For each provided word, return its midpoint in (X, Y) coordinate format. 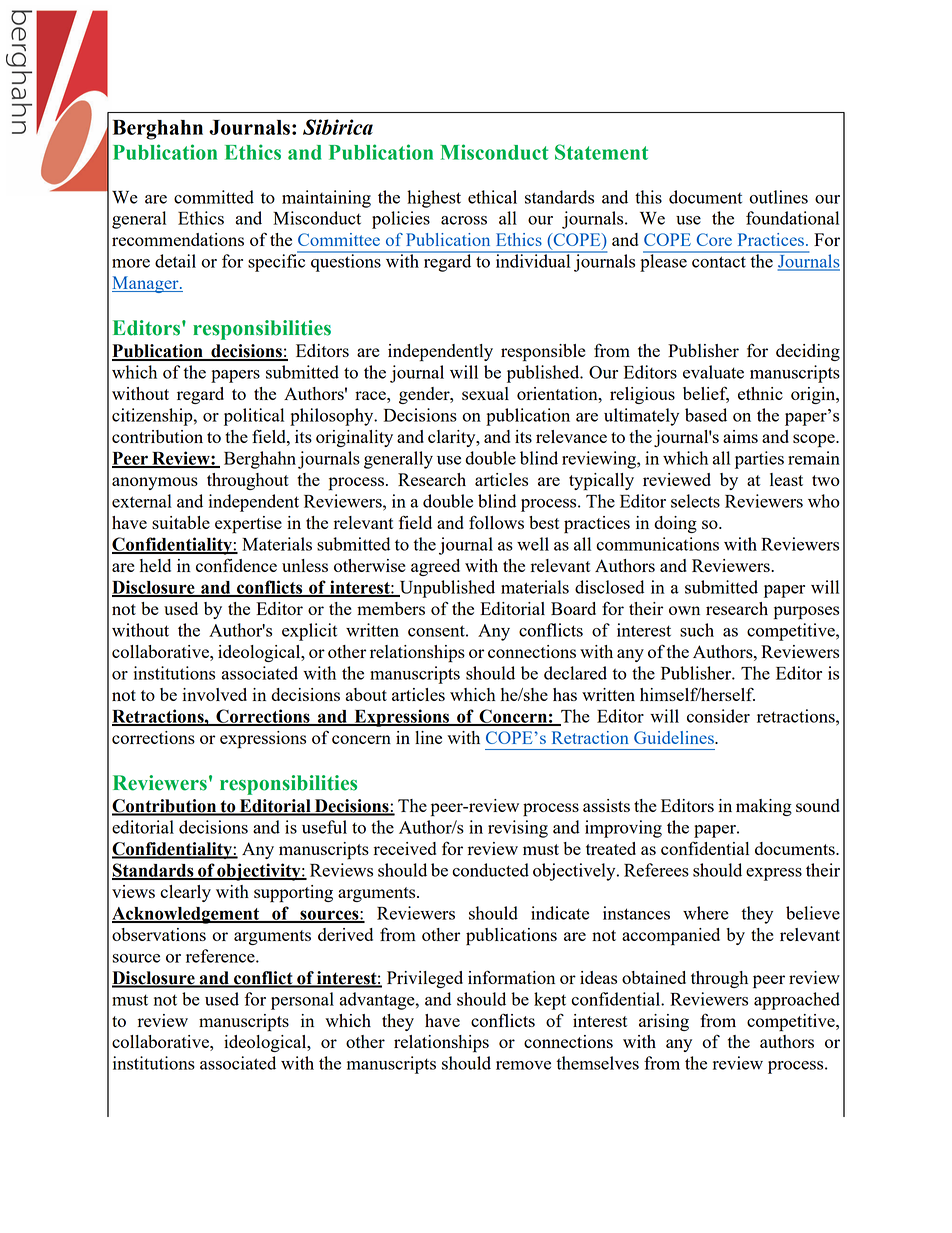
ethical (492, 197)
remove (523, 1065)
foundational (792, 218)
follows (496, 522)
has (565, 694)
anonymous (155, 483)
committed (214, 197)
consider (718, 716)
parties (759, 460)
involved (214, 694)
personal (302, 1001)
